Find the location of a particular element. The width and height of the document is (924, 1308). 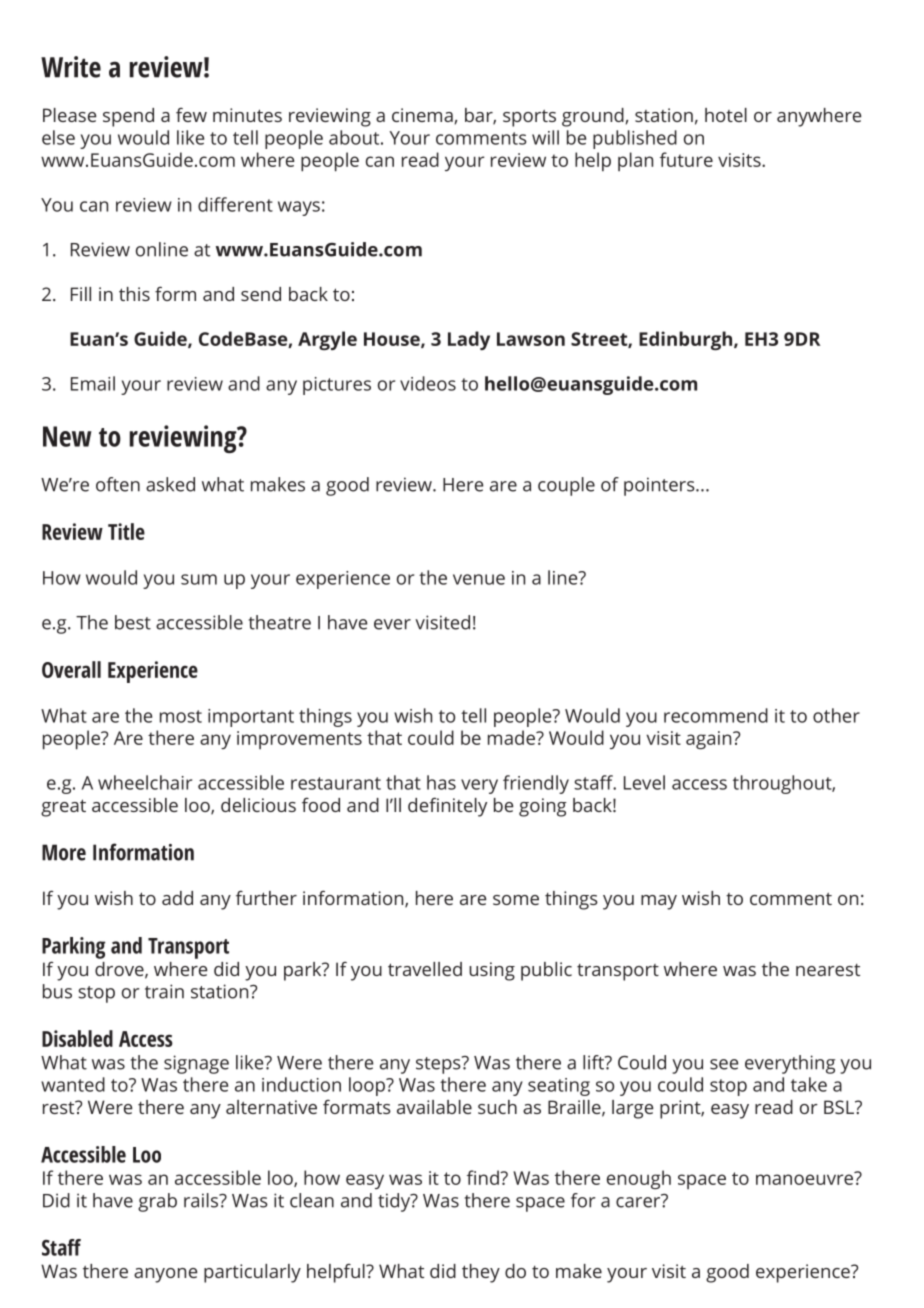

hotel is located at coordinates (726, 115).
